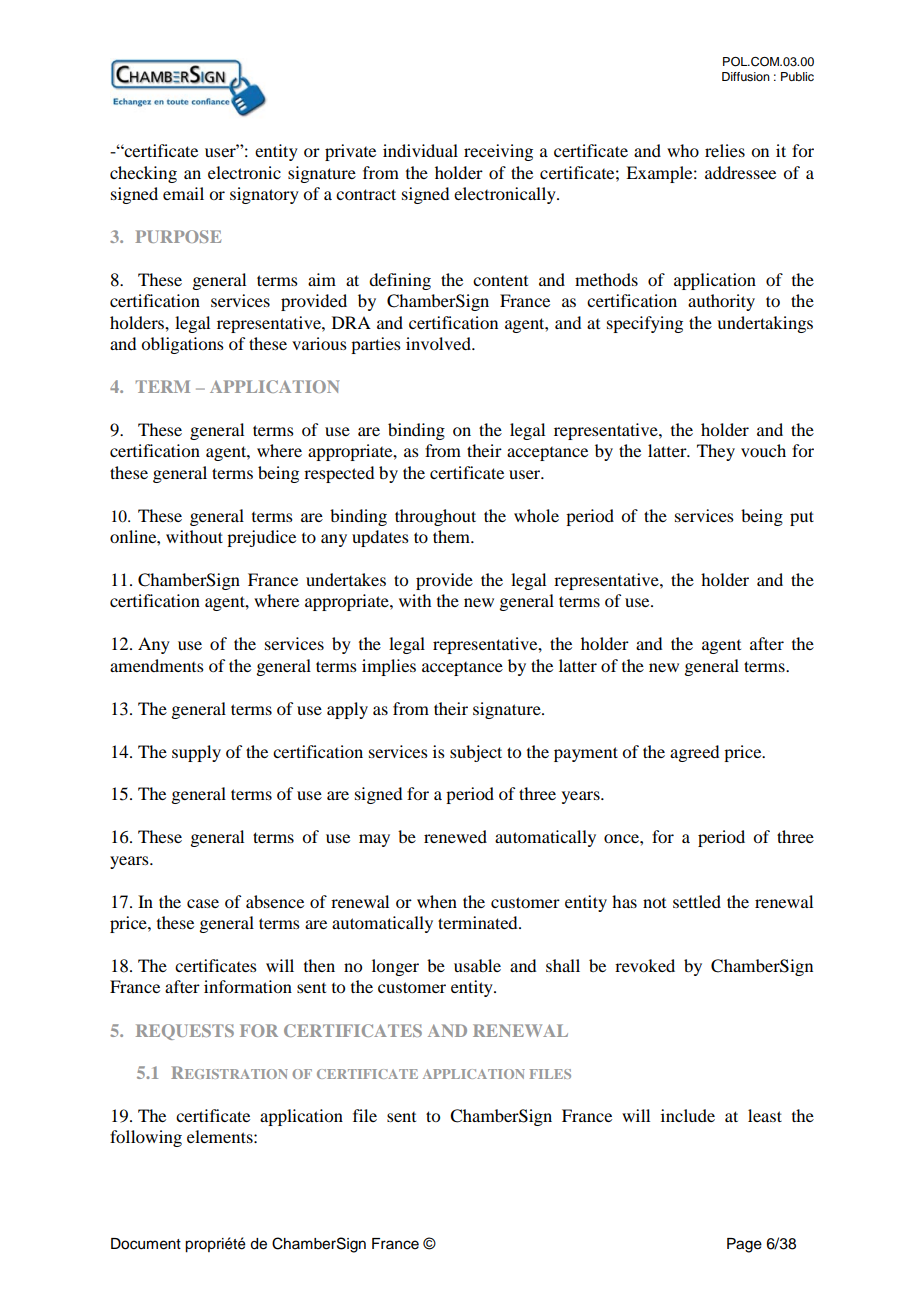 The image size is (924, 1308). Describe the element at coordinates (146, 1244) in the screenshot. I see `Document` at that location.
